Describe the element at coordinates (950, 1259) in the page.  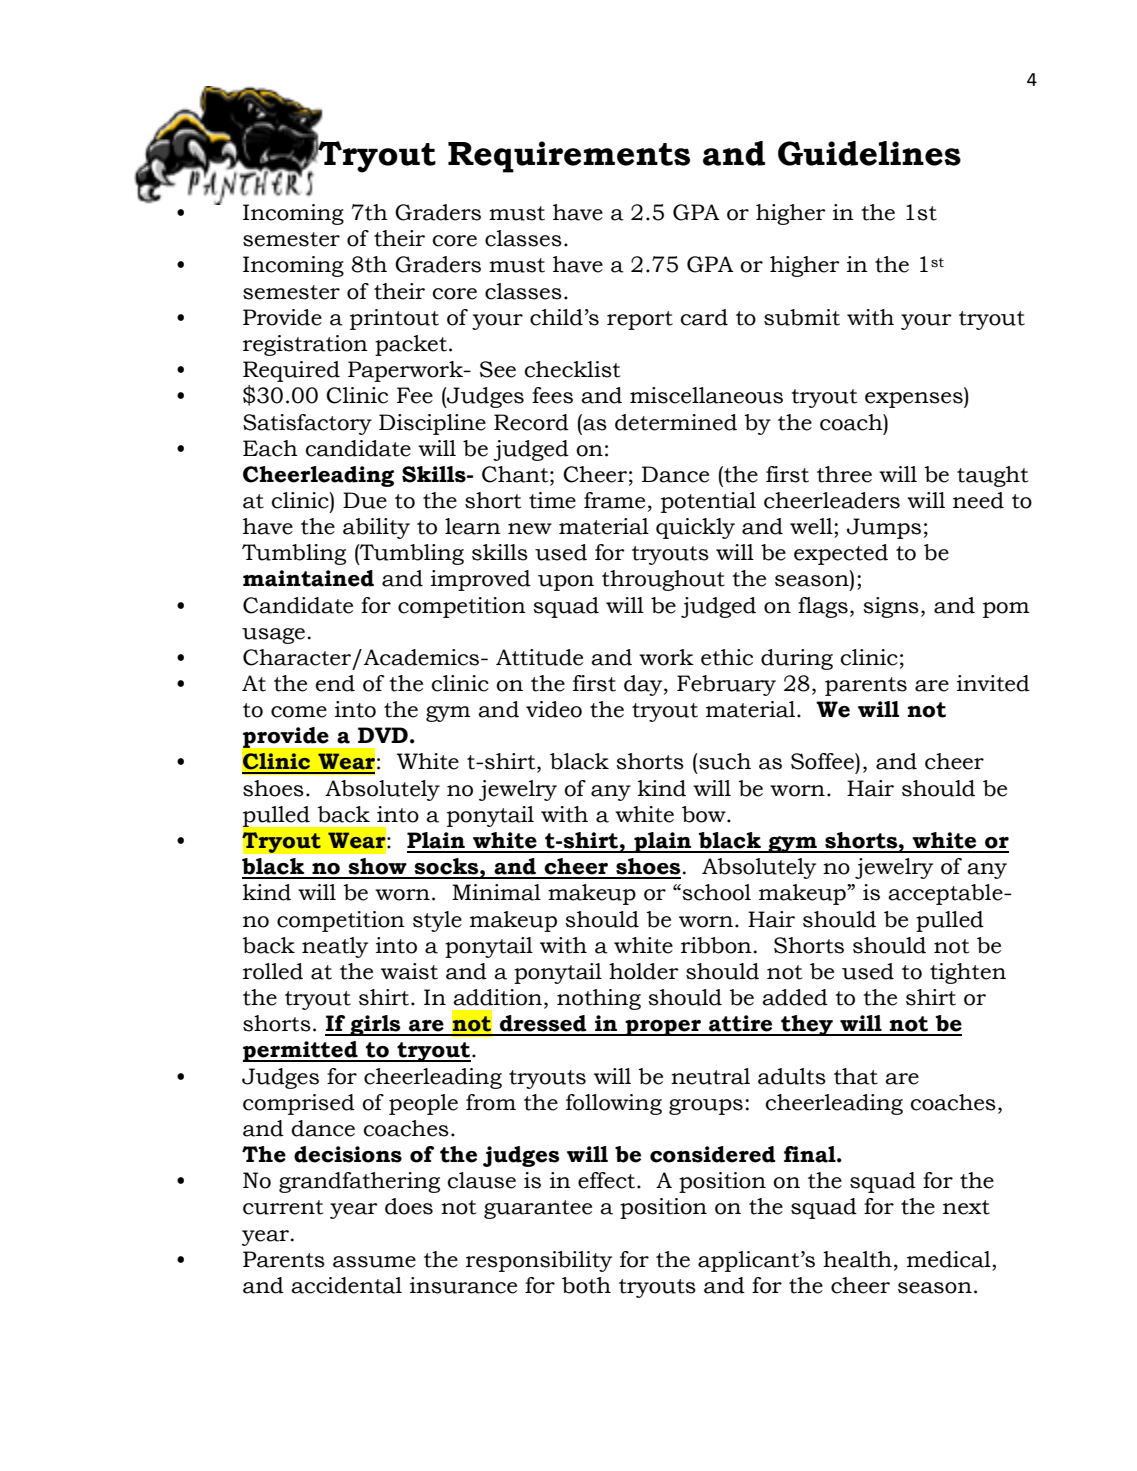
I see `medical` at that location.
